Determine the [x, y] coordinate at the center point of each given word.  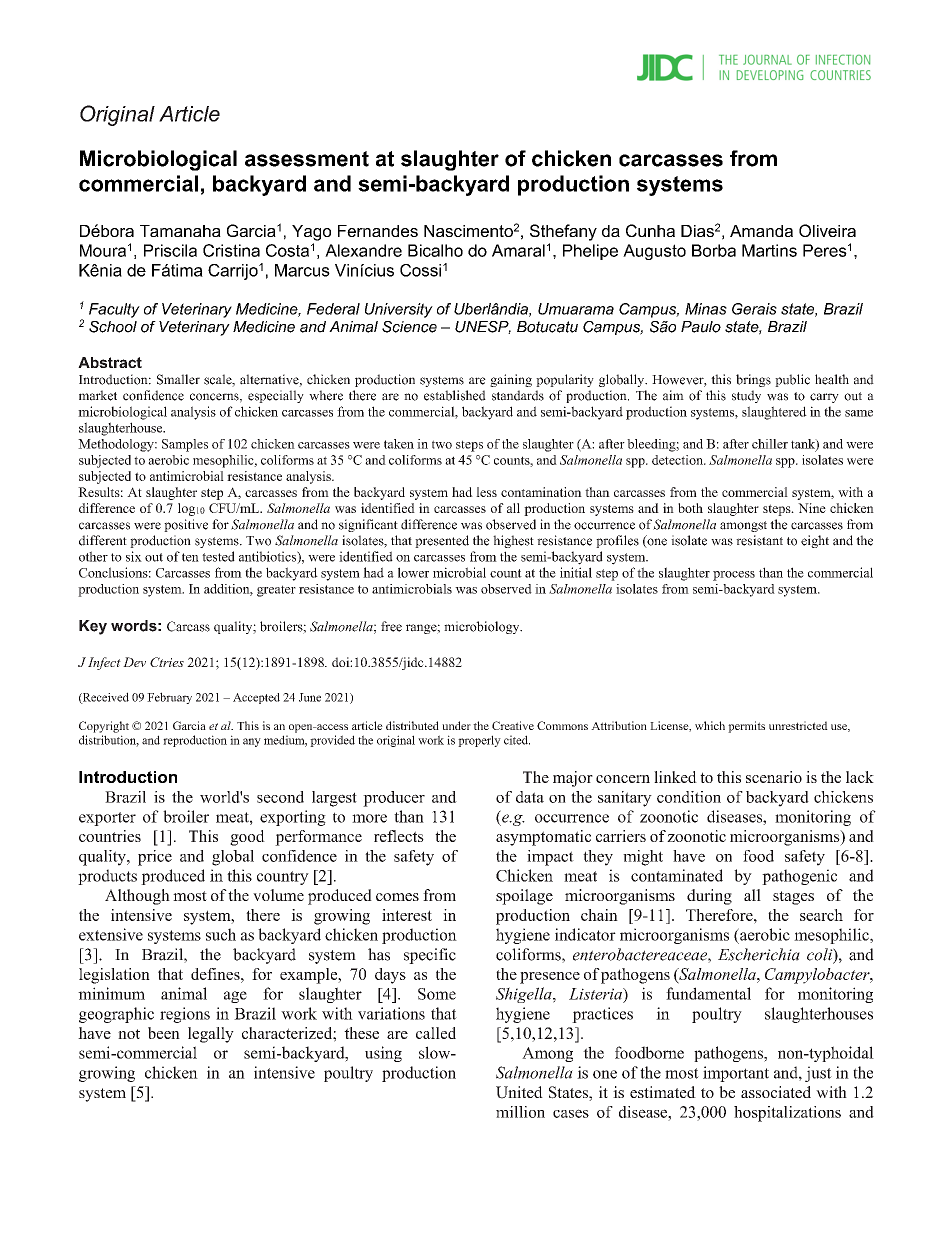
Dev [134, 662]
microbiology [483, 627]
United [519, 1092]
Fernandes [378, 231]
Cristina [231, 250]
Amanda [761, 231]
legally [211, 1035]
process [734, 576]
